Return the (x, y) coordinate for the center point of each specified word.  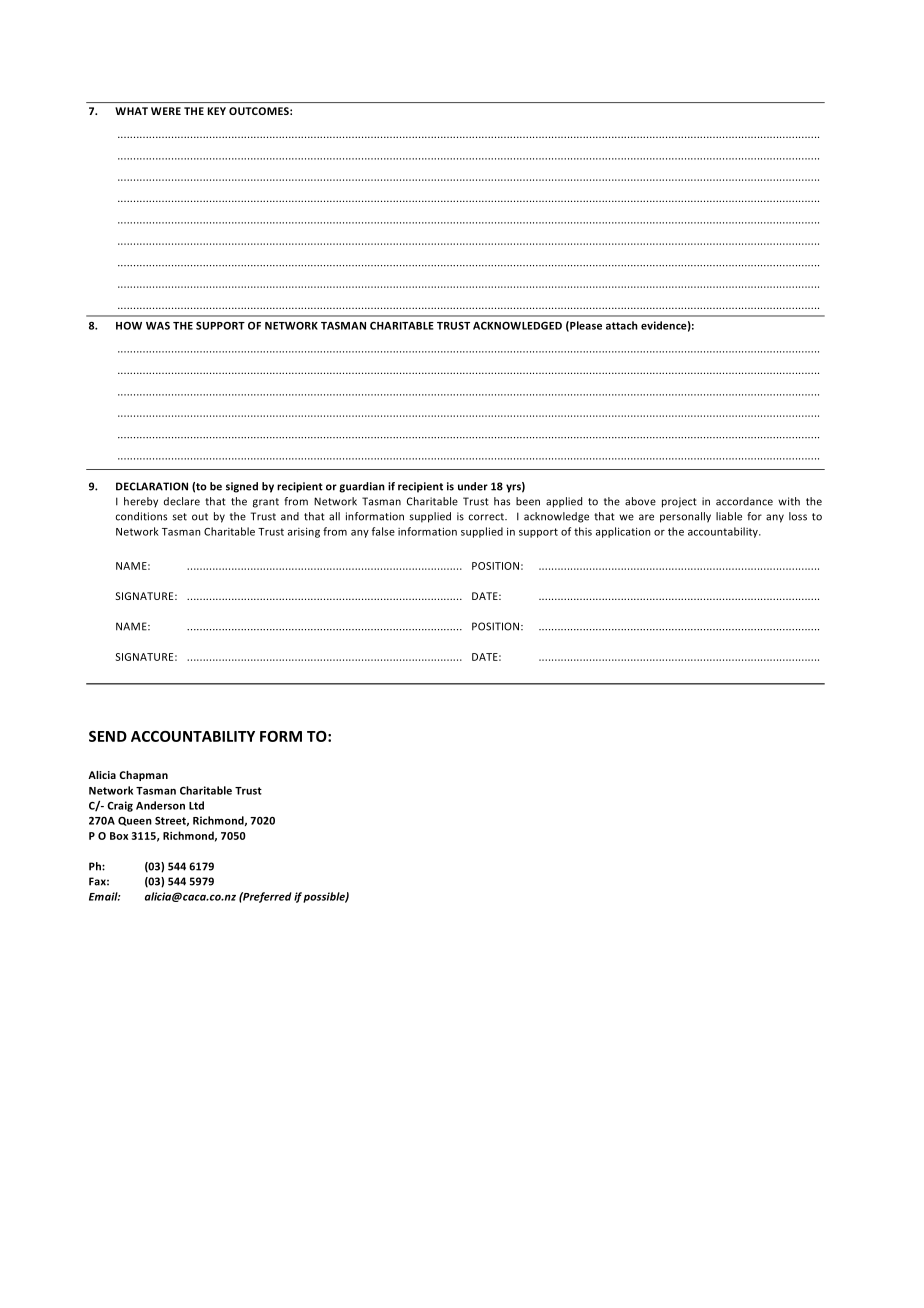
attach (622, 325)
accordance (744, 501)
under (473, 486)
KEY (217, 111)
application (623, 532)
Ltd (196, 805)
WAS (158, 326)
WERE (166, 111)
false (383, 531)
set (179, 517)
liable (729, 516)
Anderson (160, 805)
